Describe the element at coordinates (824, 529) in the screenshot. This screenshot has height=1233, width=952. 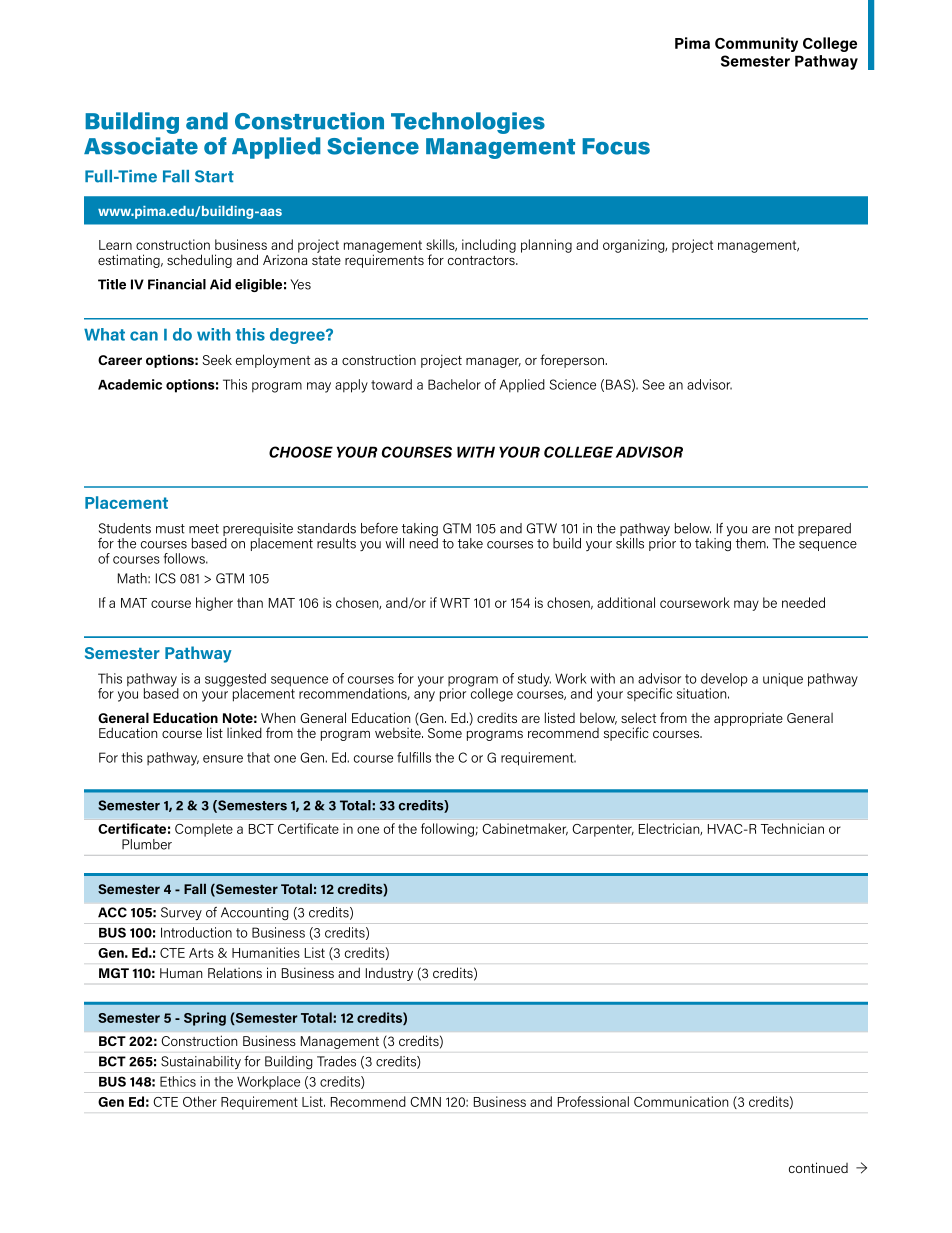
I see `prepared` at that location.
